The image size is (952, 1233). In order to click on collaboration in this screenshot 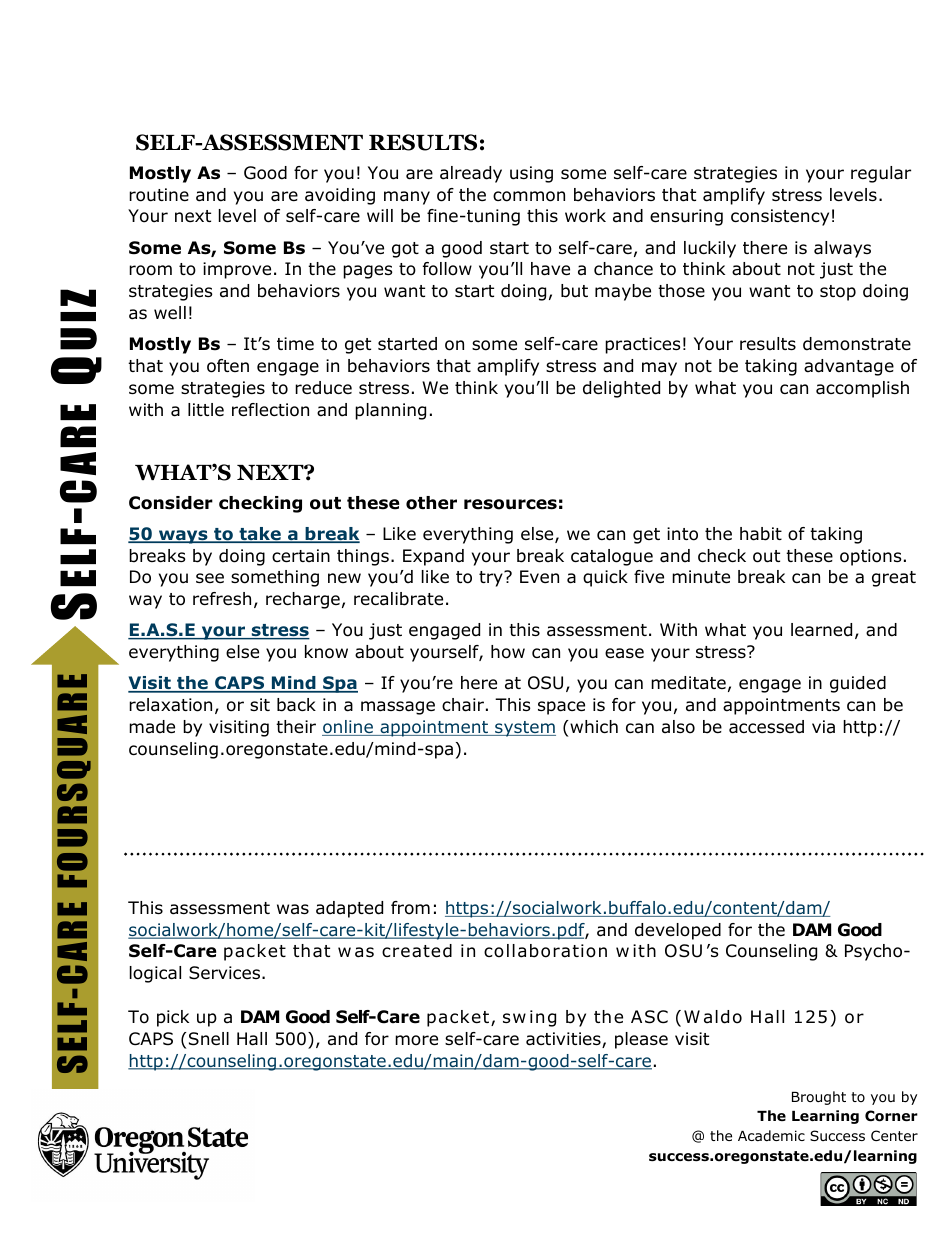, I will do `click(545, 951)`.
